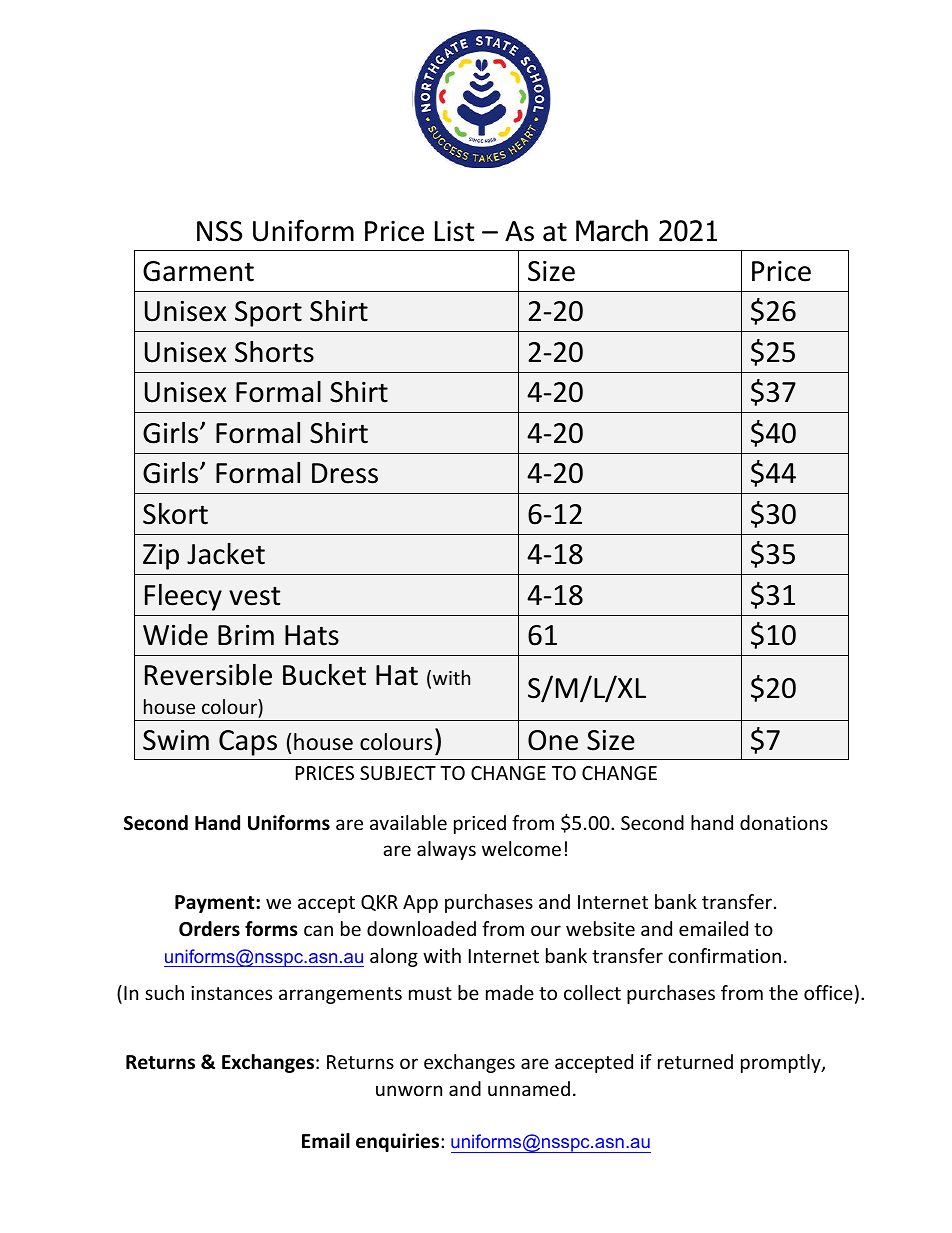 The height and width of the page is (1233, 952). I want to click on unnamed, so click(529, 1088).
